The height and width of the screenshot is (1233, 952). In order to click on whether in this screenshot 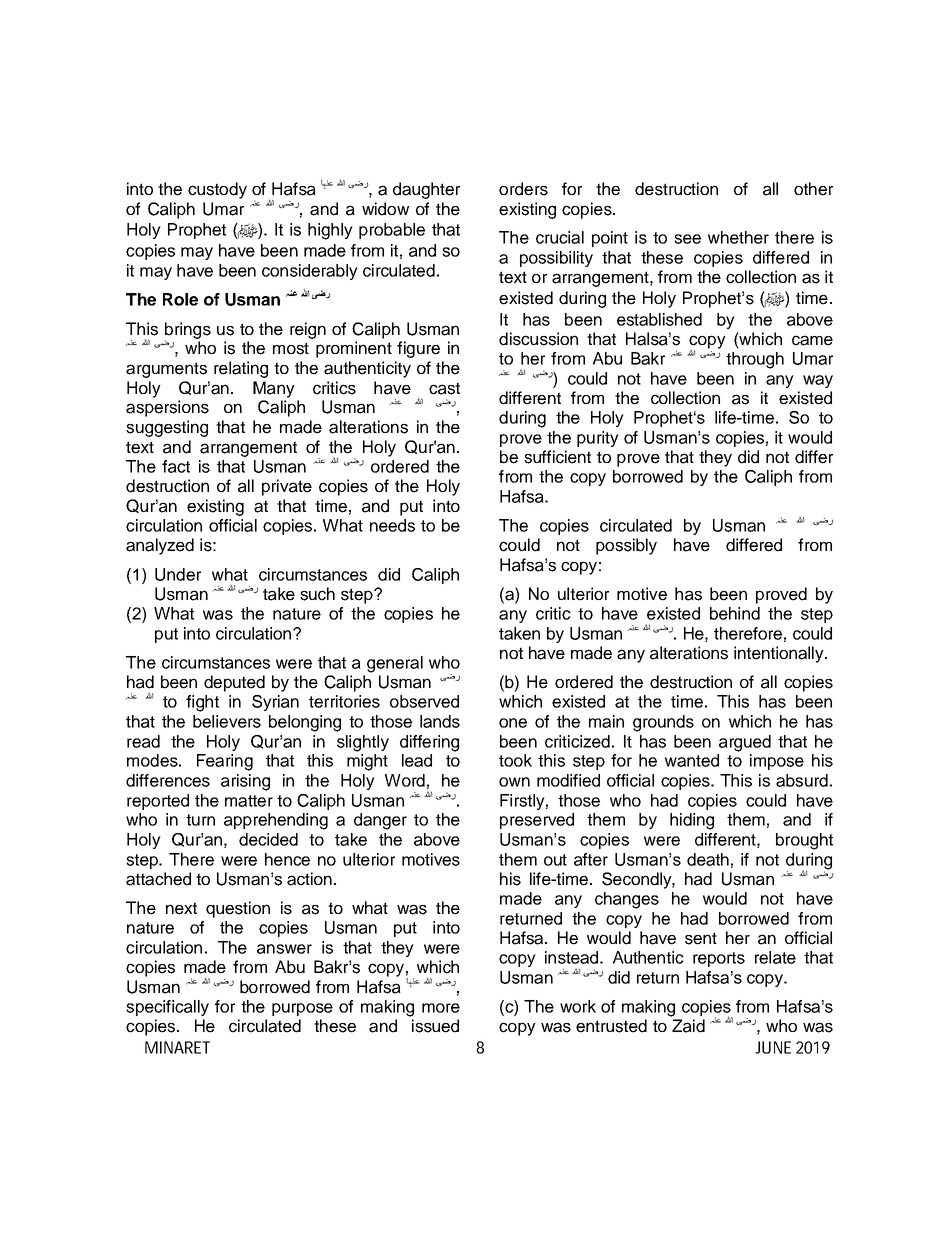, I will do `click(738, 237)`.
